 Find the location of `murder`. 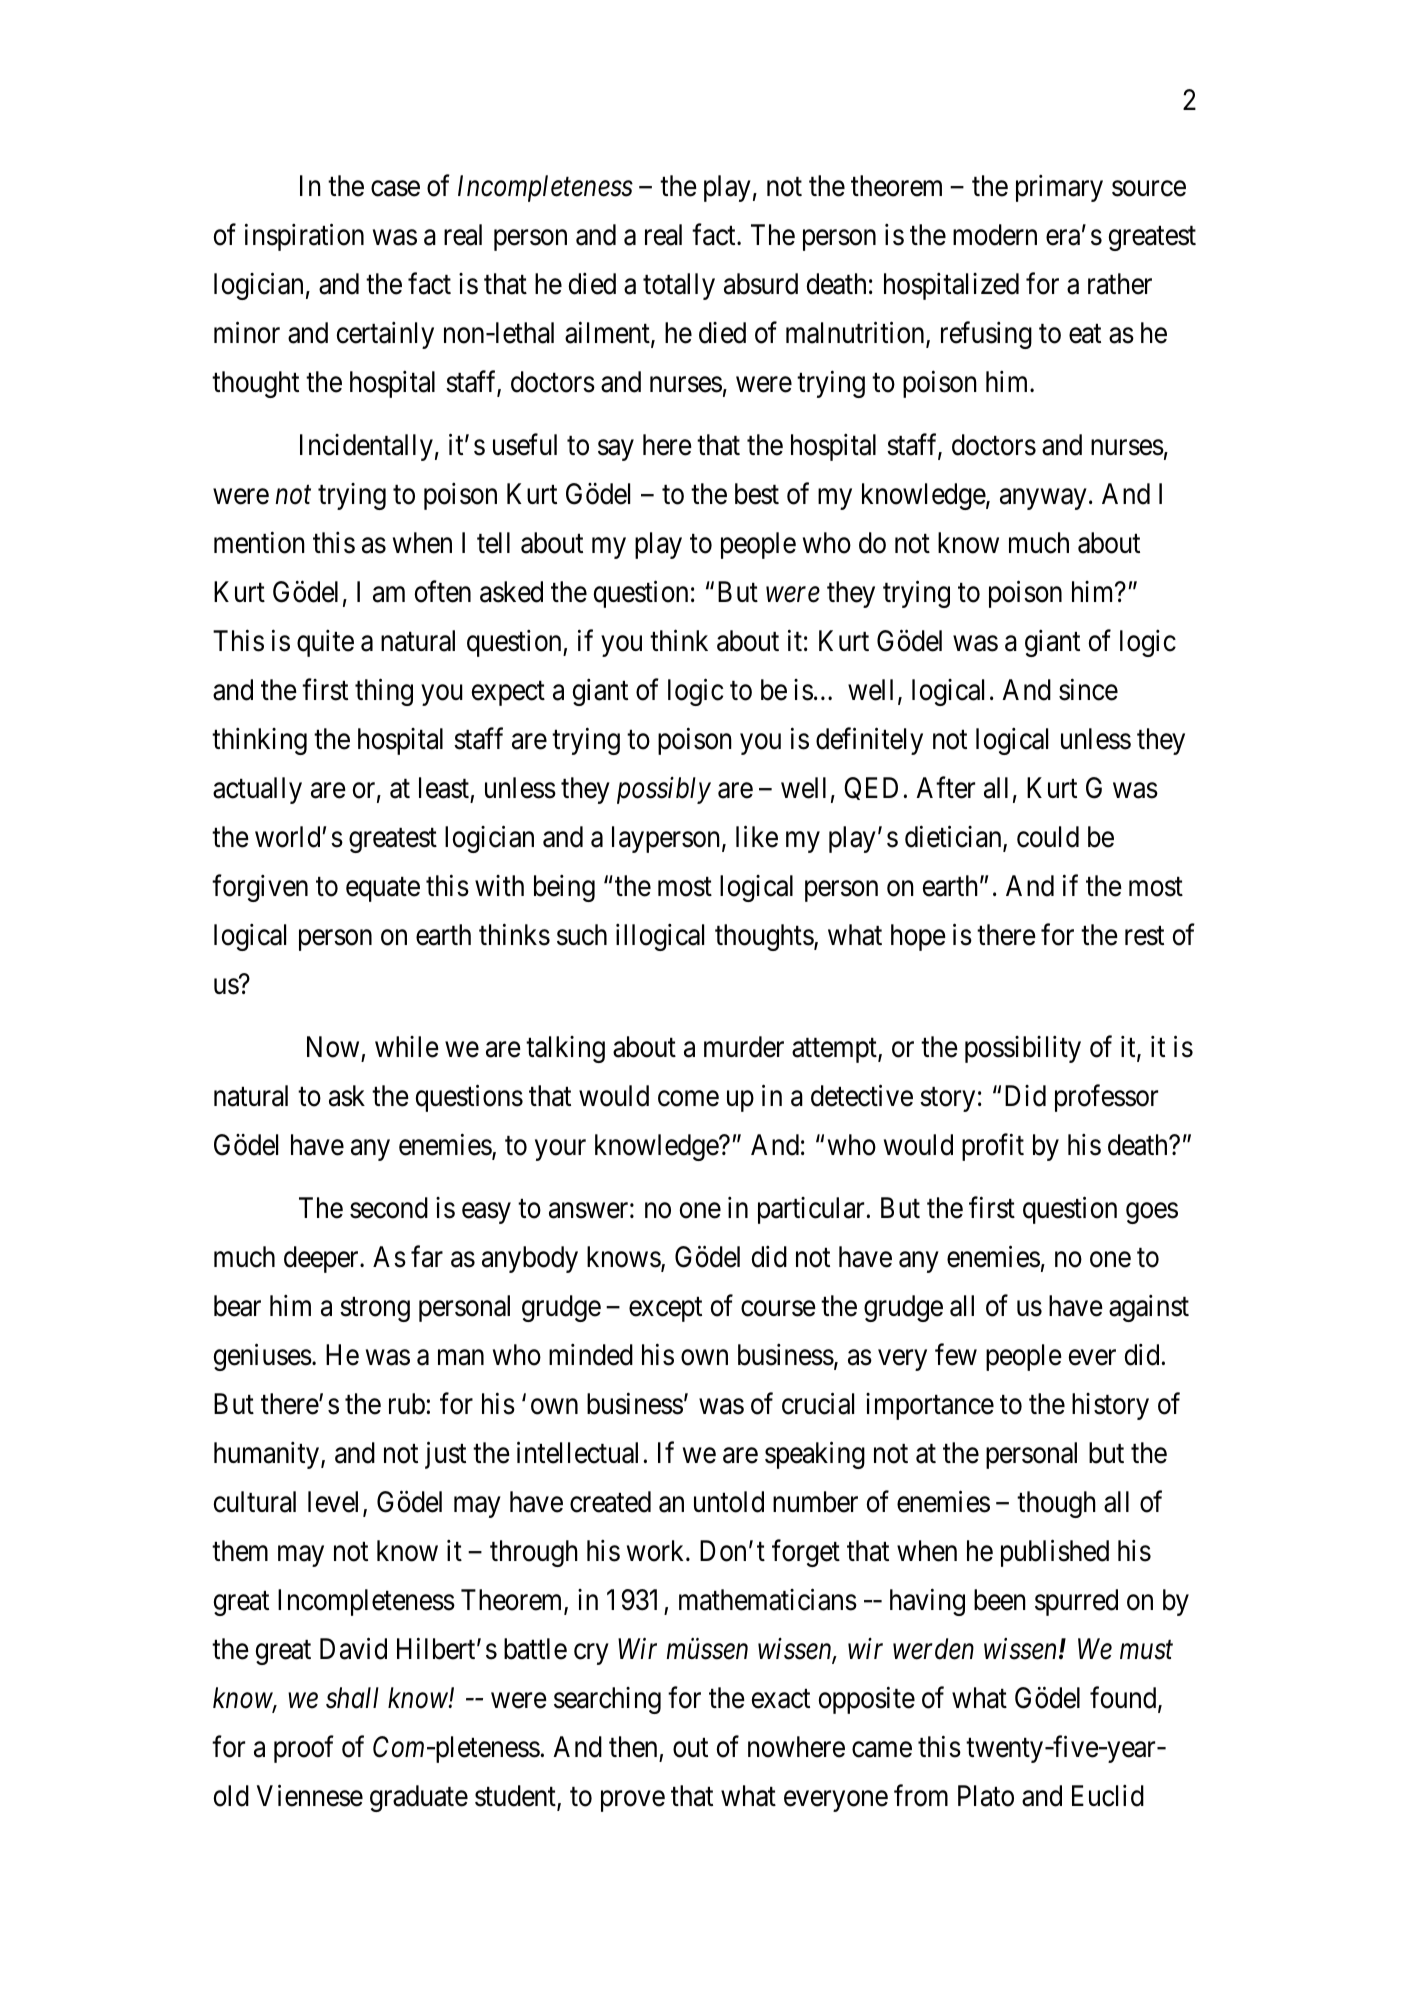

murder is located at coordinates (744, 1047).
